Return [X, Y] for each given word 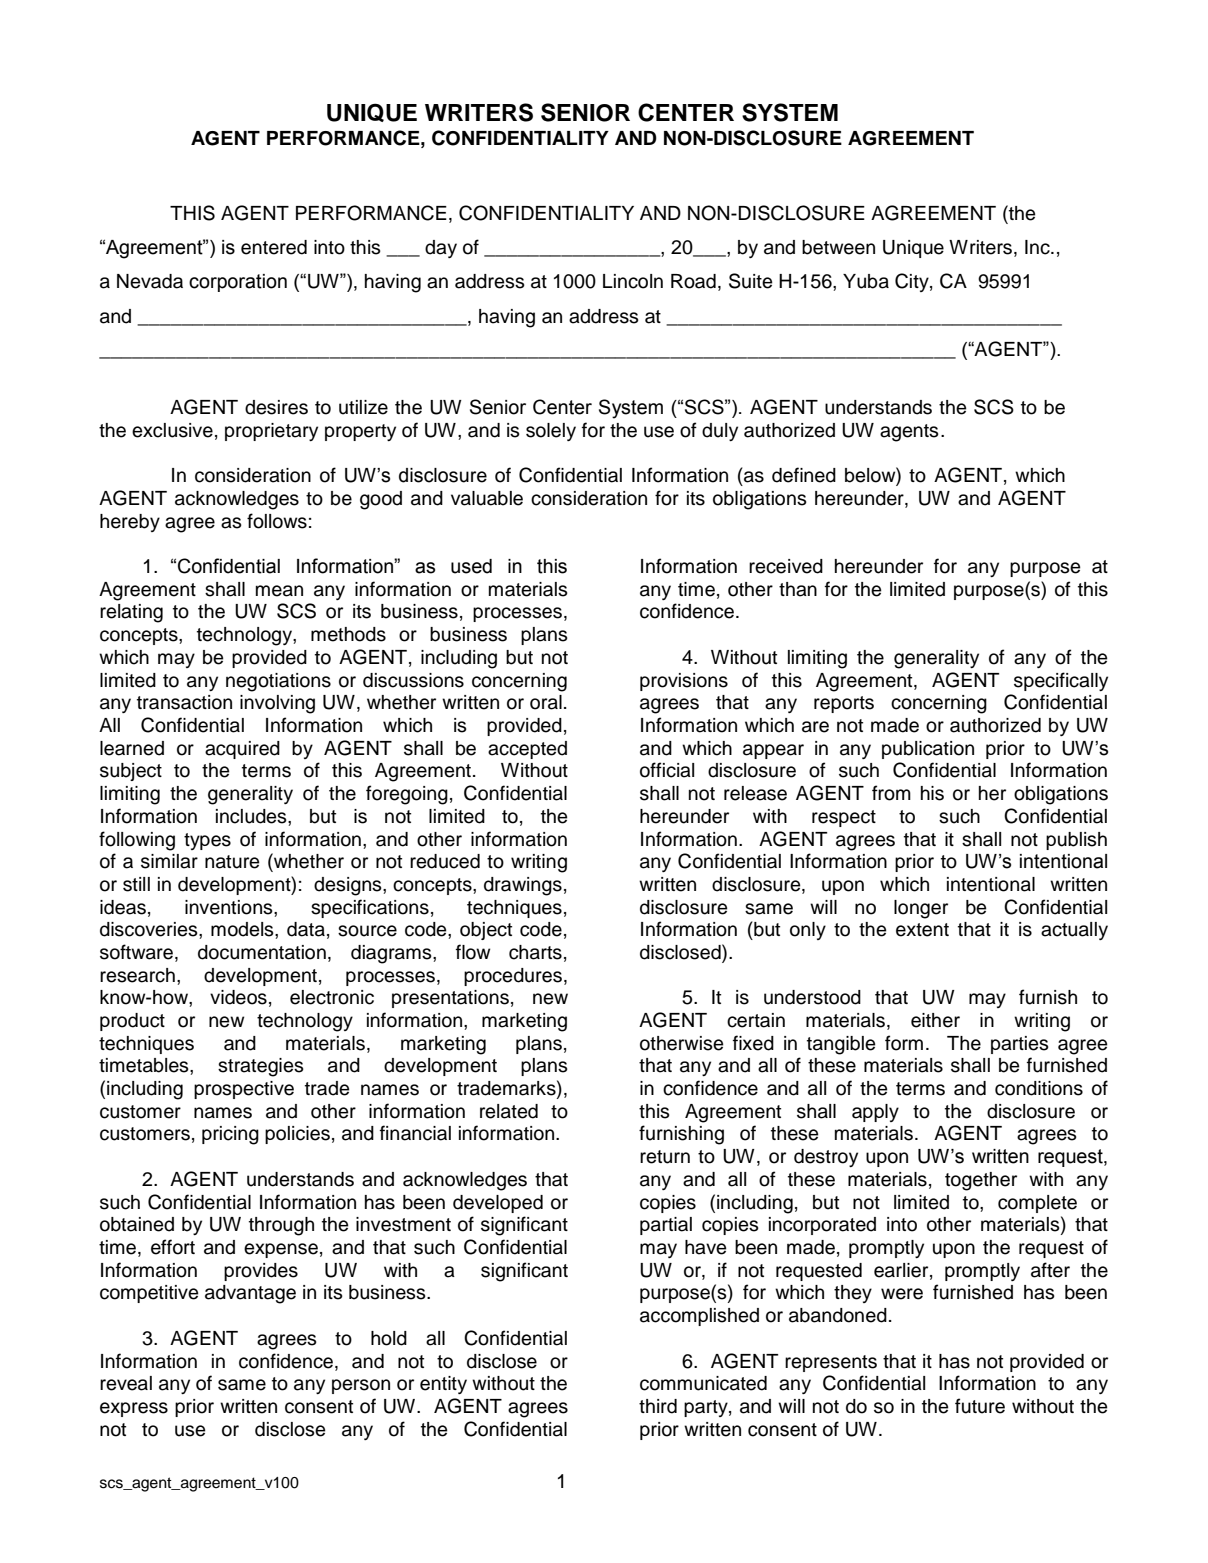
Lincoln [633, 281]
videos [238, 997]
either [935, 1020]
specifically [1061, 681]
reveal [126, 1383]
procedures [513, 977]
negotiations [278, 682]
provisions [684, 682]
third [658, 1406]
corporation [238, 283]
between [838, 247]
